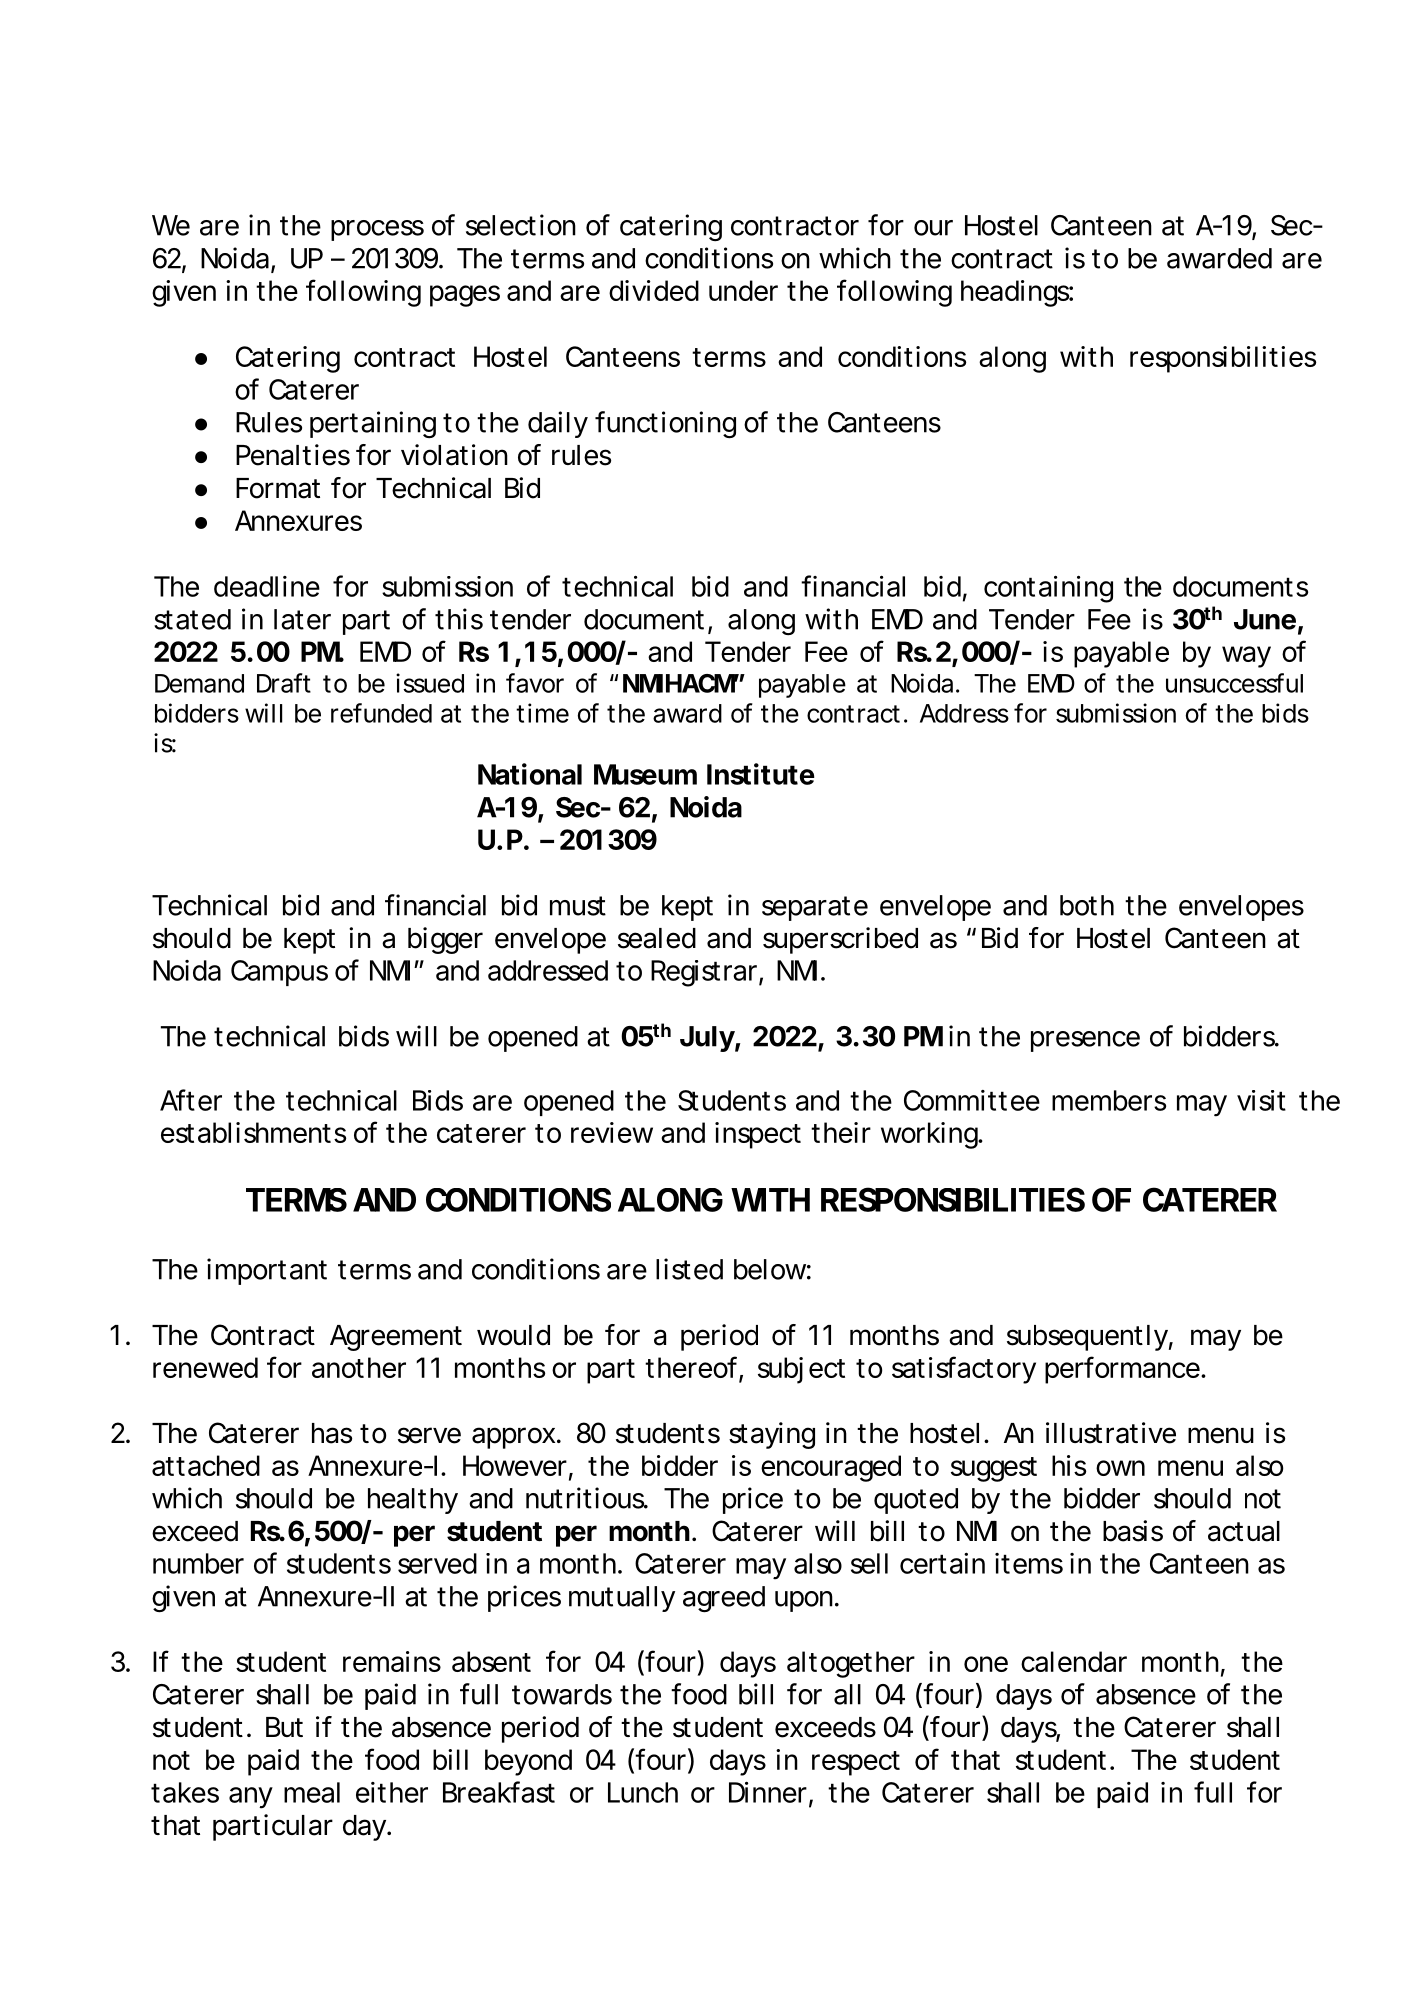 This image has width=1412, height=1997. Describe the element at coordinates (1234, 683) in the image. I see `unsuccessful` at that location.
